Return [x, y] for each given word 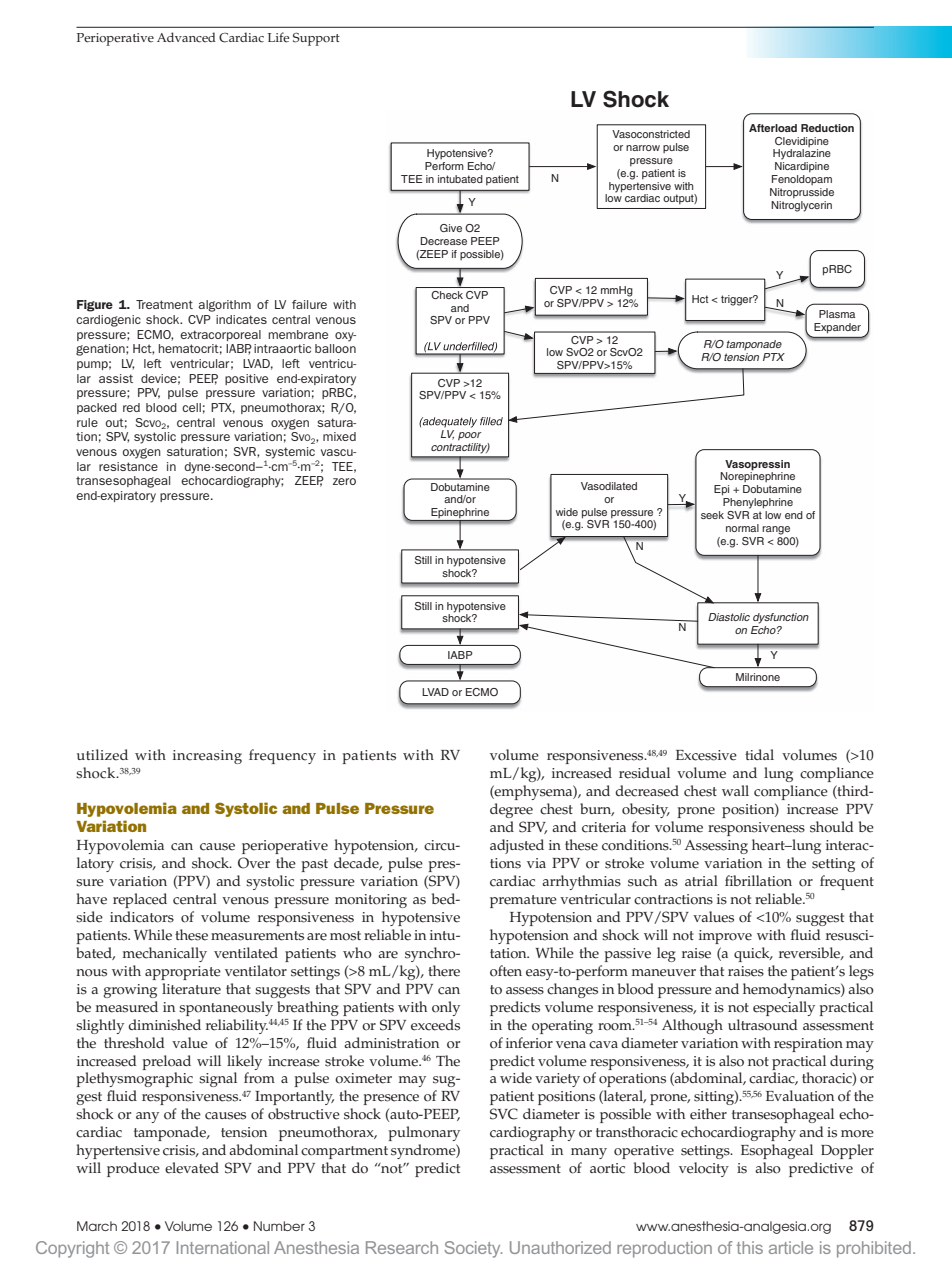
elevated [192, 1168]
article [791, 1247]
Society [473, 1249]
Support [316, 39]
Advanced [186, 37]
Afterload [773, 128]
